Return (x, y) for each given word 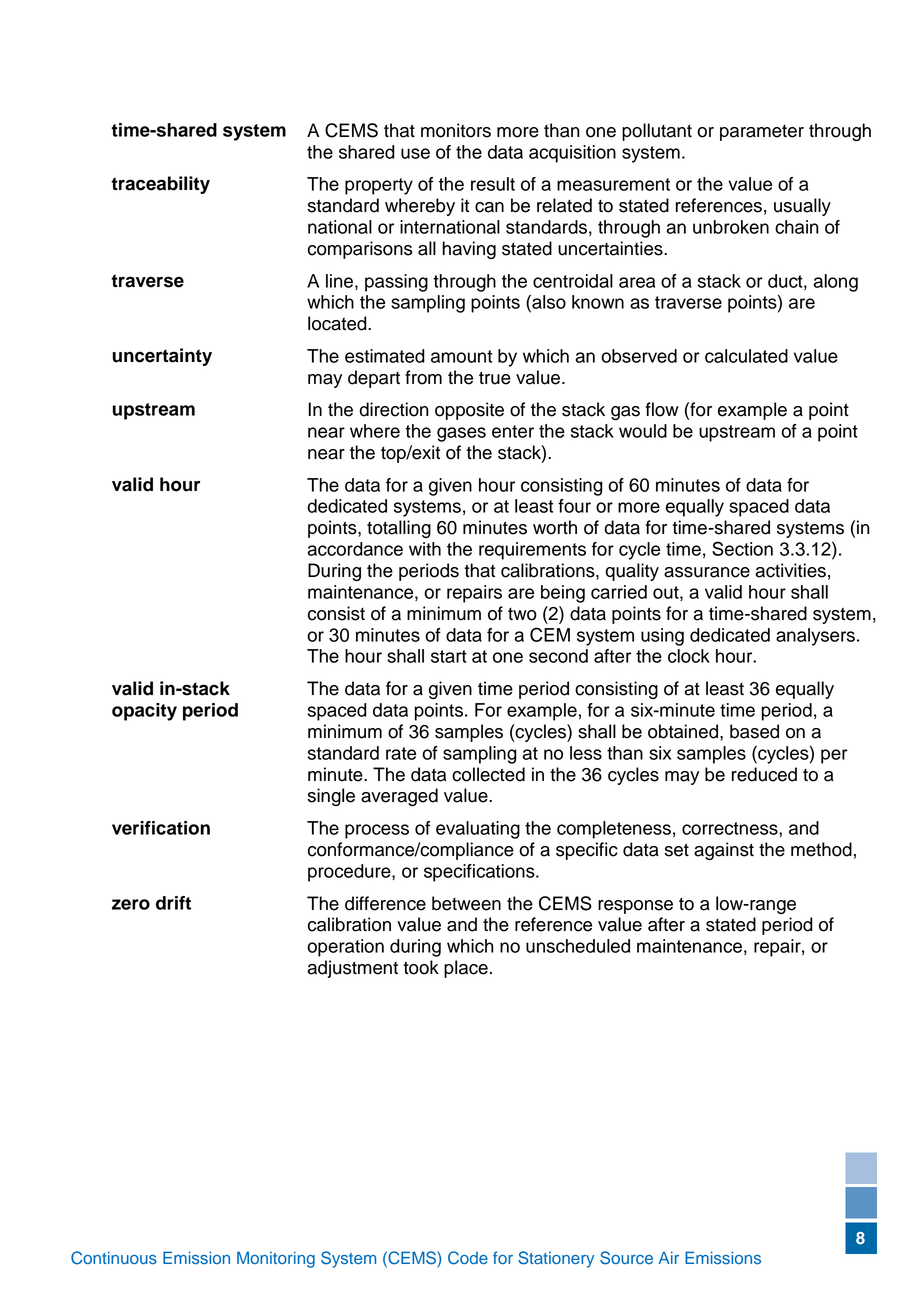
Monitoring (276, 1259)
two (522, 614)
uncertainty (162, 357)
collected (488, 774)
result (493, 184)
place (466, 969)
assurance (707, 572)
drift (173, 903)
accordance (355, 549)
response (635, 907)
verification (161, 828)
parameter (762, 133)
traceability (160, 185)
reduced (764, 774)
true (495, 378)
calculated (746, 356)
